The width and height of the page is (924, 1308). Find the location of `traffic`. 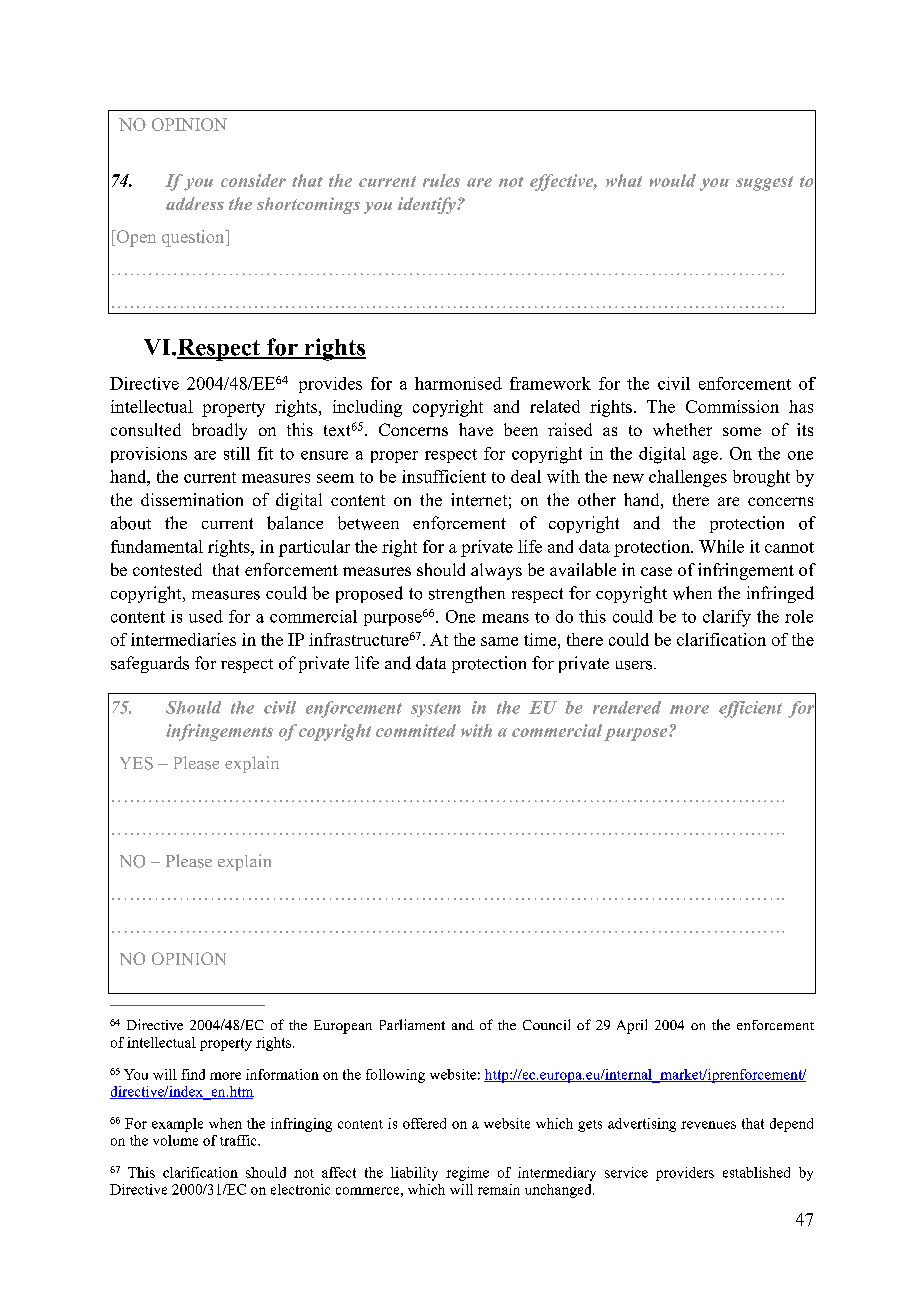

traffic is located at coordinates (239, 1140).
